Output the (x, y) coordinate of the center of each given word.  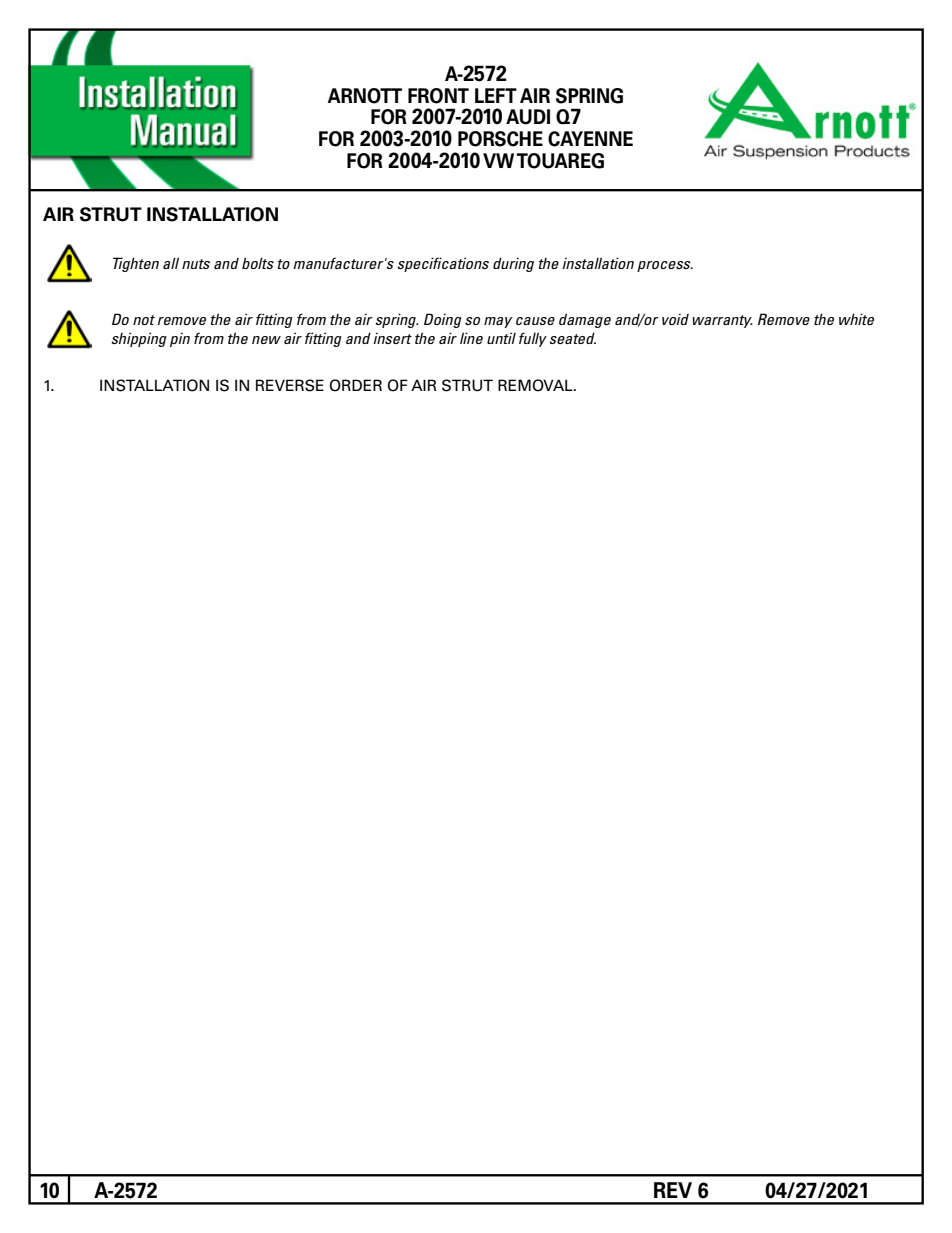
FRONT (438, 96)
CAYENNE (590, 139)
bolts (258, 263)
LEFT (496, 95)
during (513, 264)
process (665, 266)
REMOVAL (536, 385)
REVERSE (290, 385)
